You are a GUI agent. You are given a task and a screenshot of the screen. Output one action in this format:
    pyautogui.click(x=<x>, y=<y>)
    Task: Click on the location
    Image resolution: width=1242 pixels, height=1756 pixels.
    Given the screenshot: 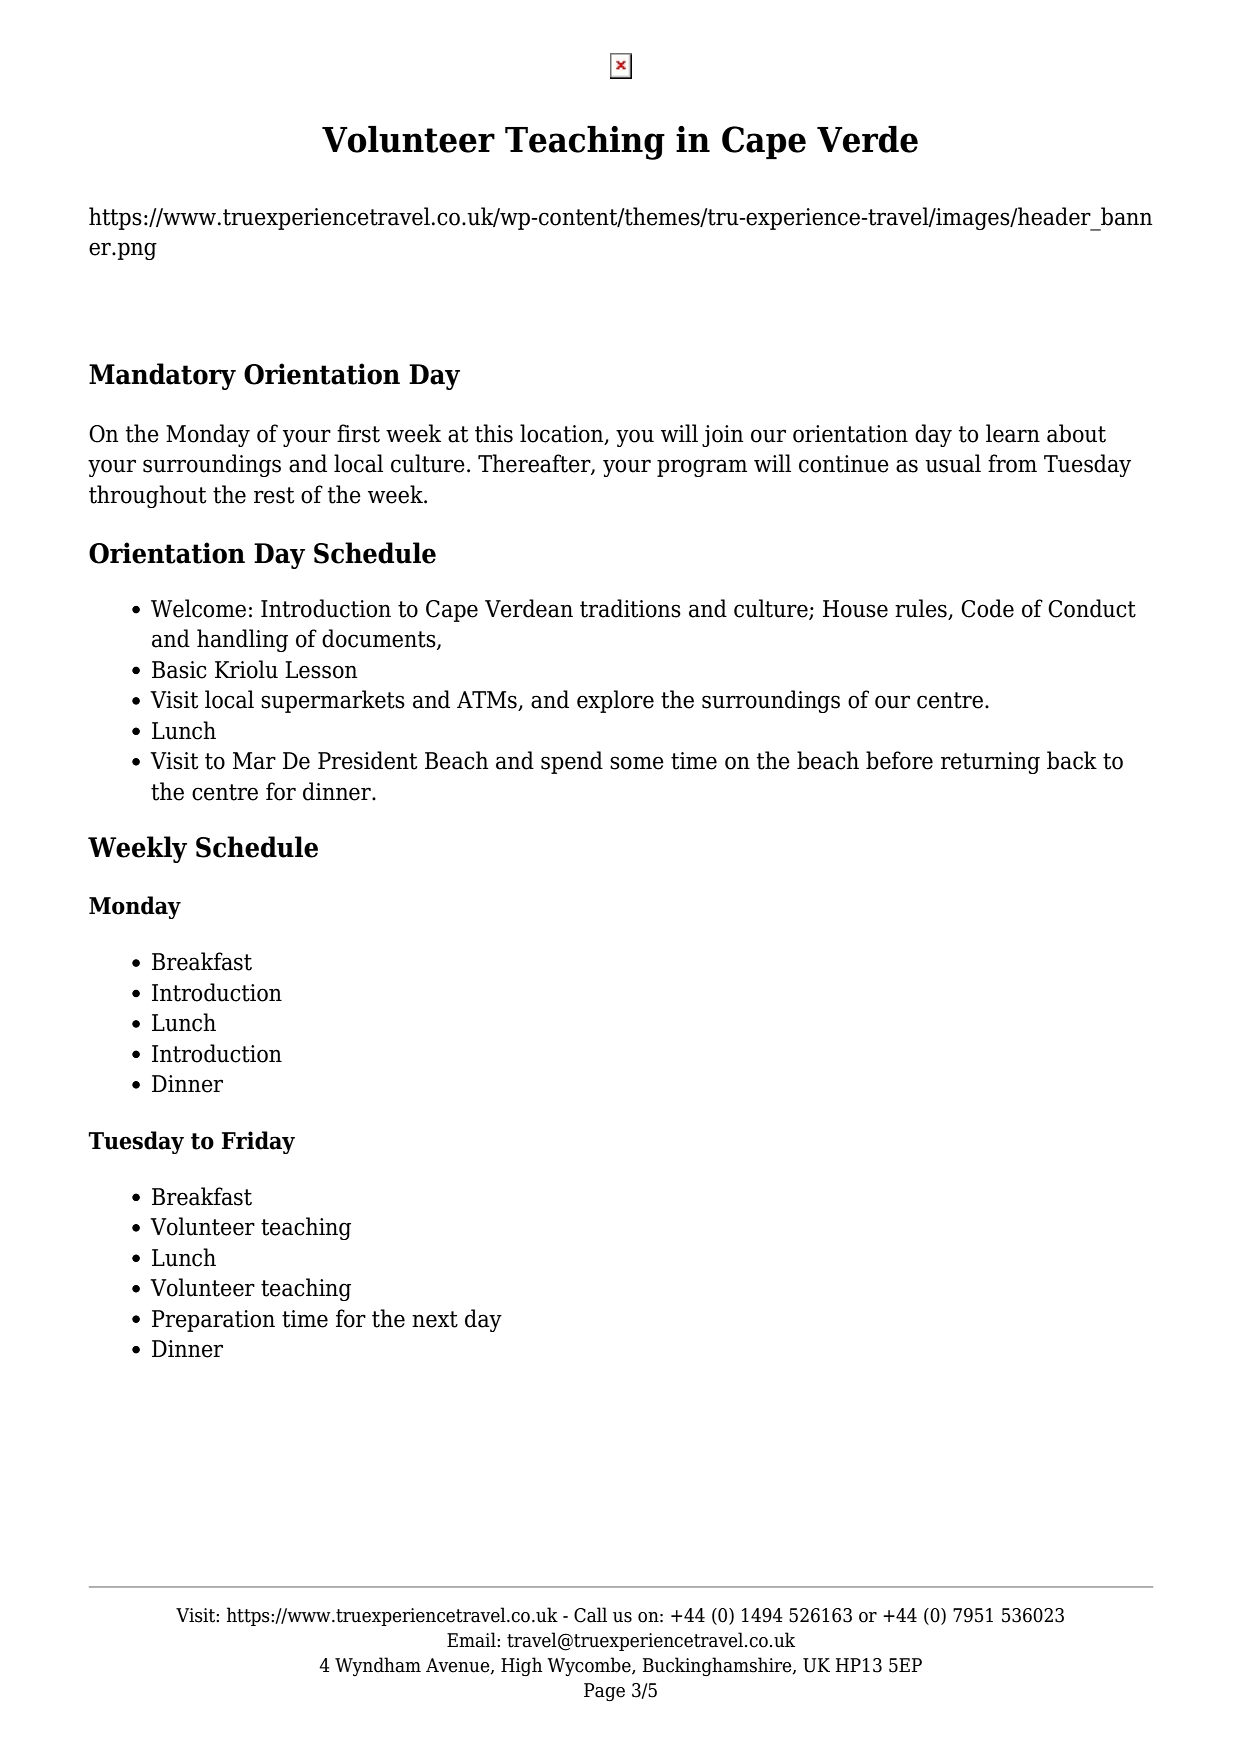 What is the action you would take?
    pyautogui.click(x=563, y=434)
